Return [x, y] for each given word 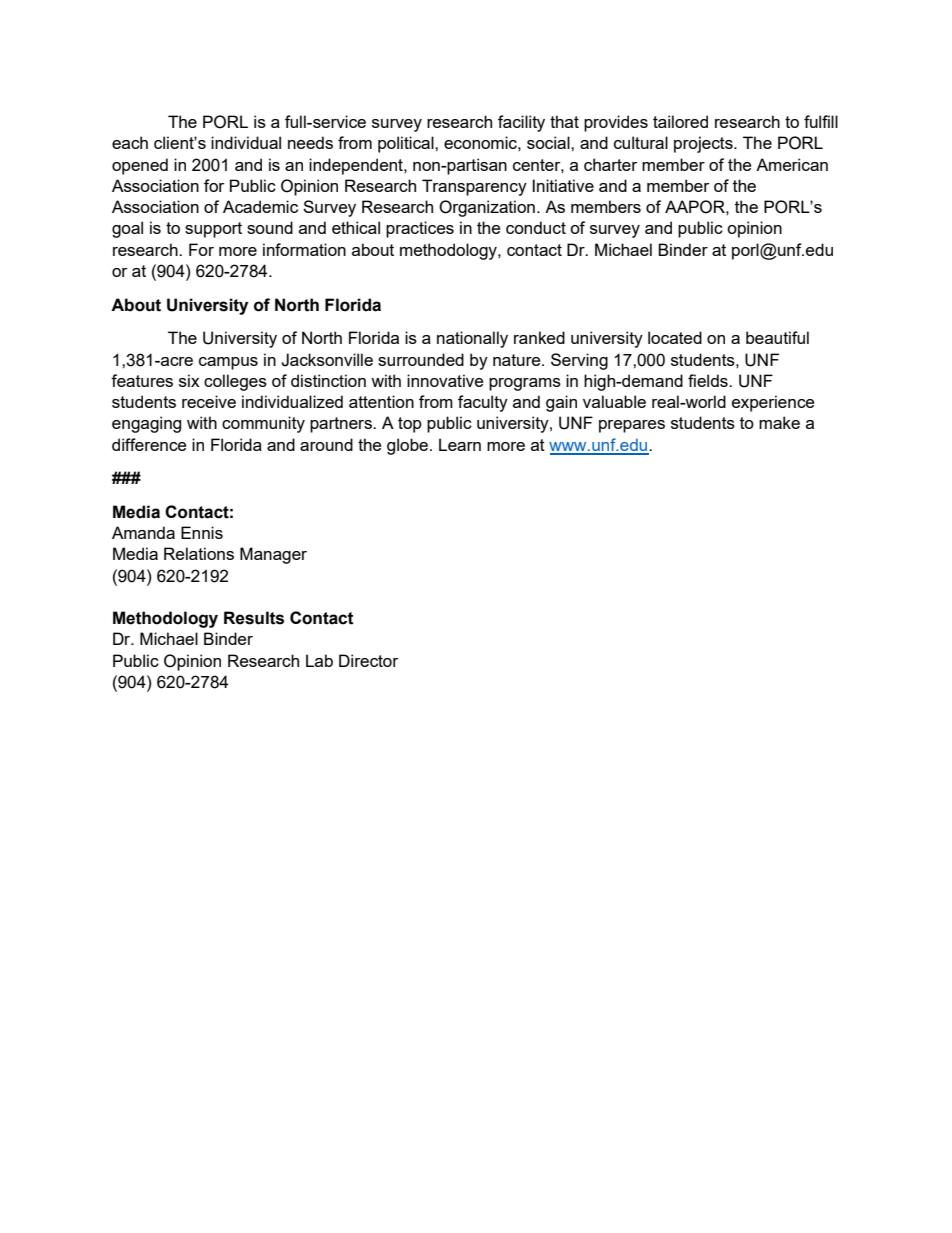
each [130, 142]
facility [521, 123]
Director [368, 660]
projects [704, 144]
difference [149, 444]
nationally [472, 339]
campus [228, 363]
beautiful [777, 337]
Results [254, 618]
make [779, 422]
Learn [460, 444]
